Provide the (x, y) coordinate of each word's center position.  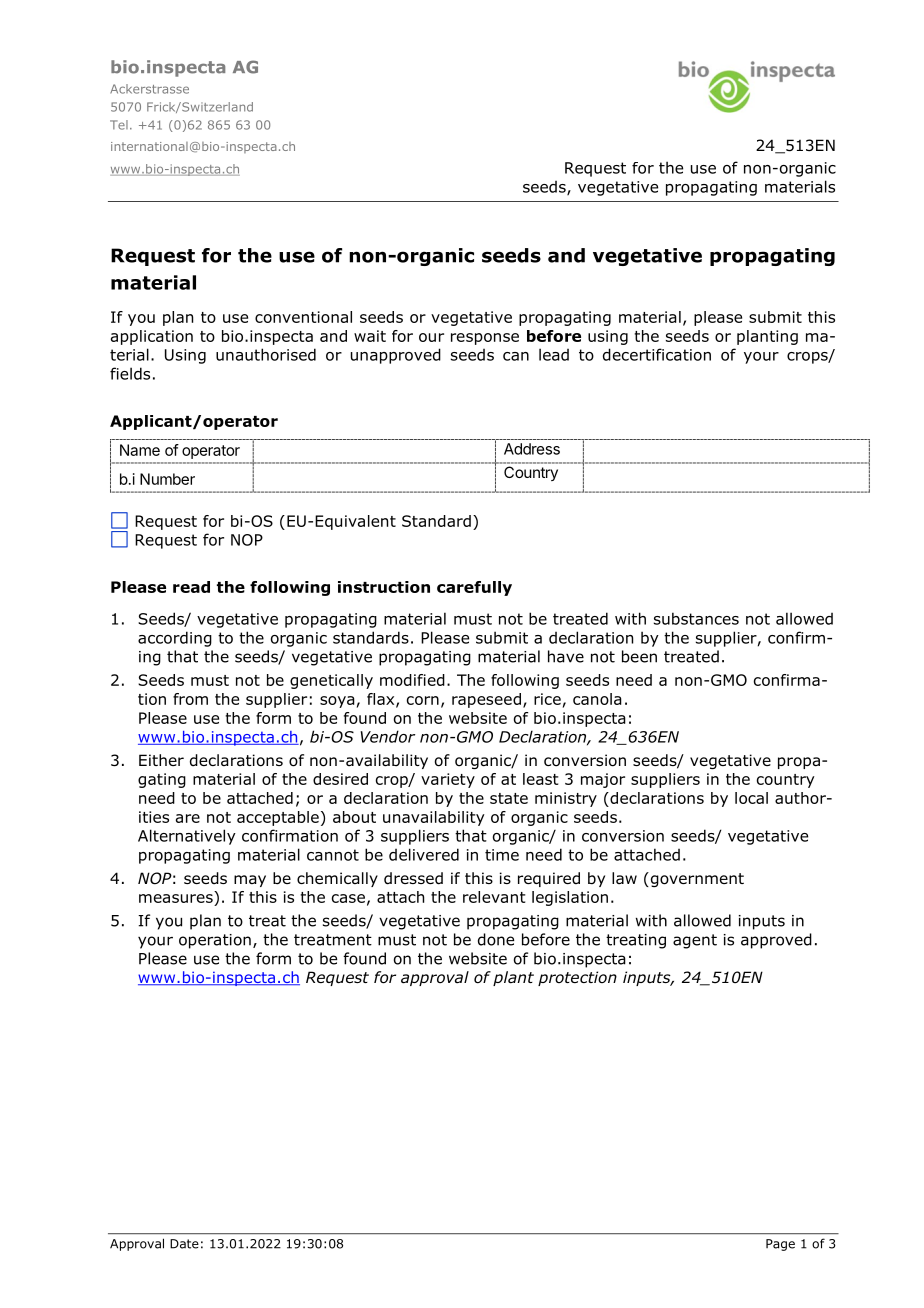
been (639, 656)
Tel (119, 125)
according (175, 639)
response (485, 339)
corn (423, 700)
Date (184, 1244)
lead (554, 354)
